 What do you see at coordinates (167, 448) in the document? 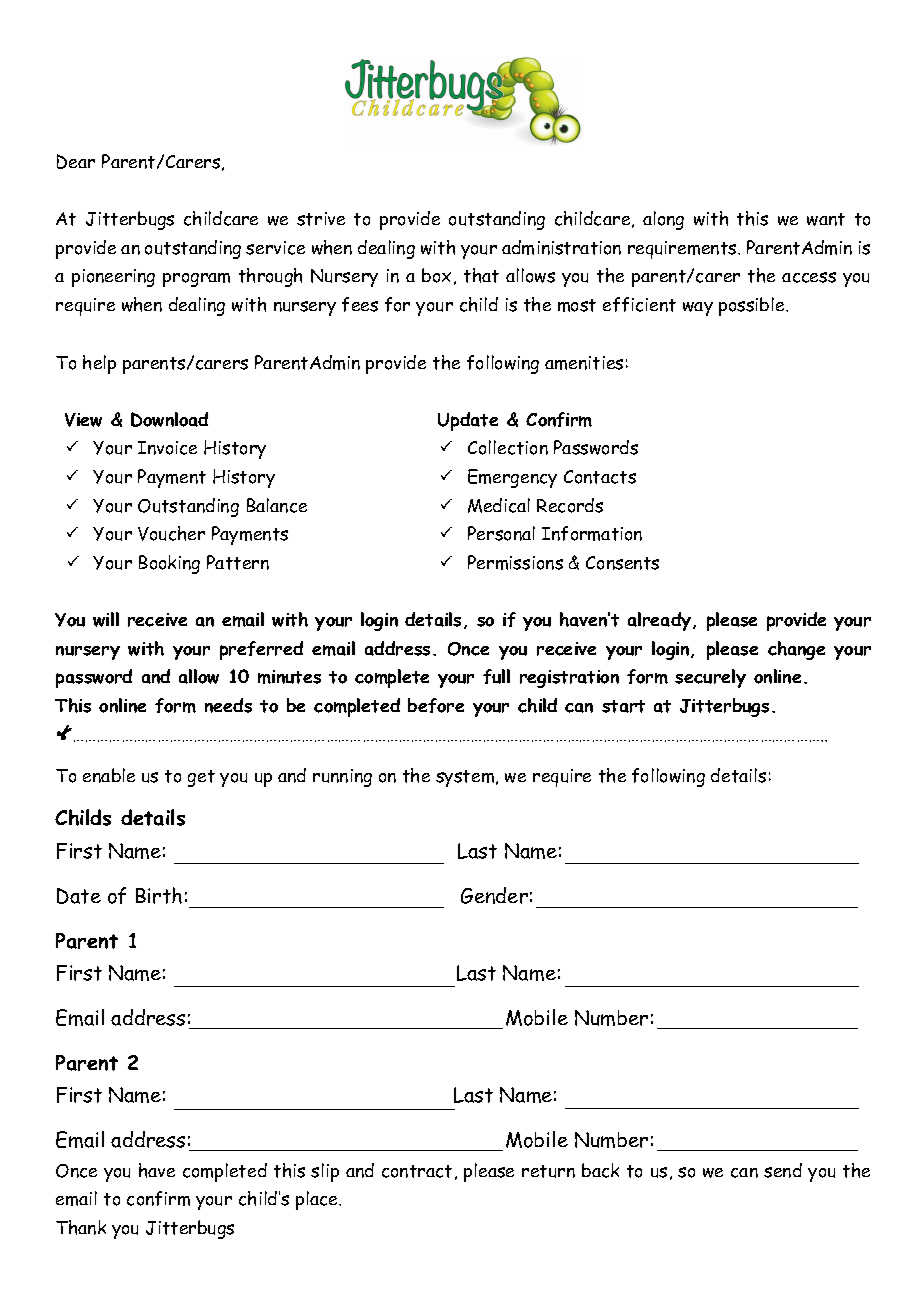
I see `Invoice` at bounding box center [167, 448].
